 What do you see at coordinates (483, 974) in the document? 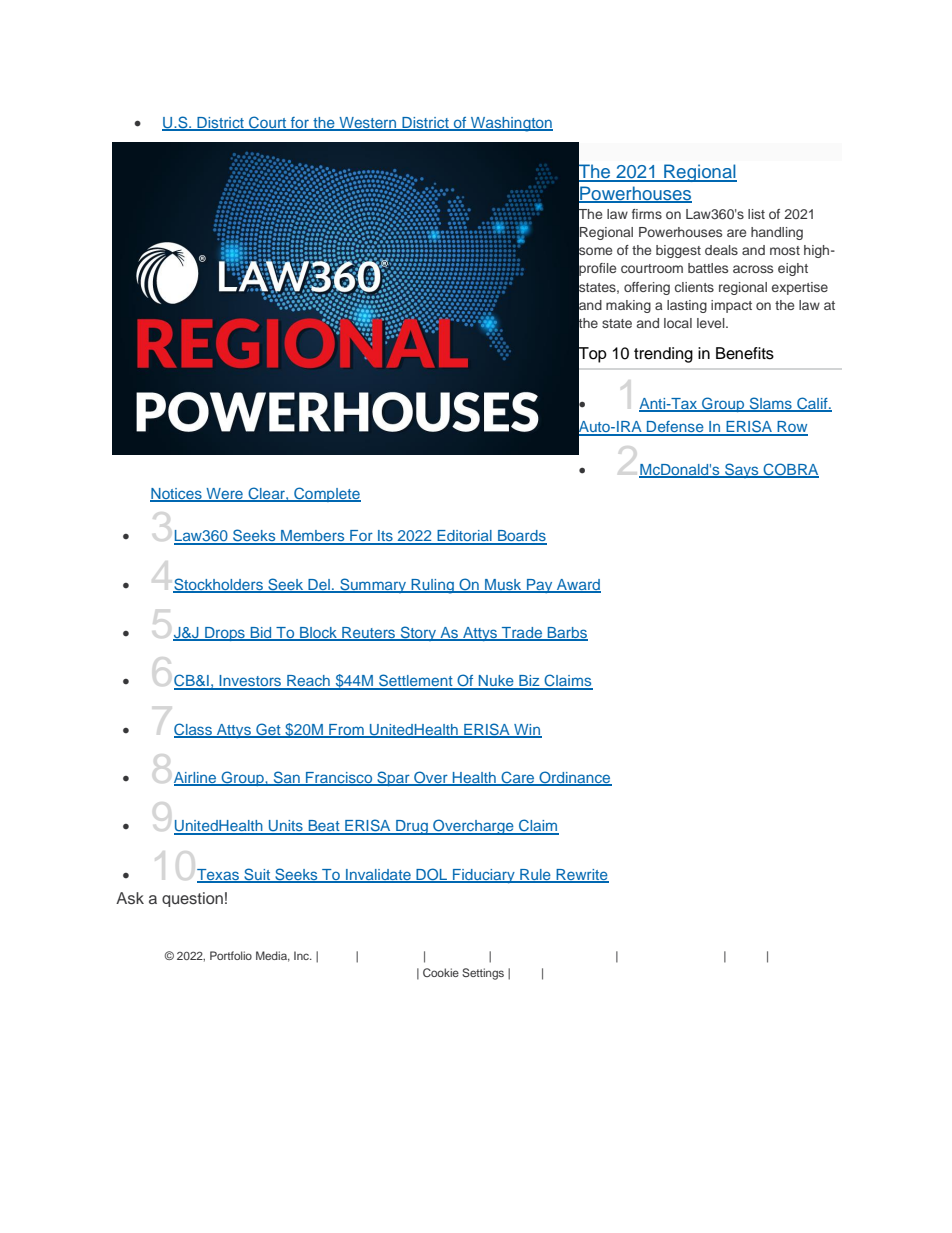
I see `Settings` at bounding box center [483, 974].
